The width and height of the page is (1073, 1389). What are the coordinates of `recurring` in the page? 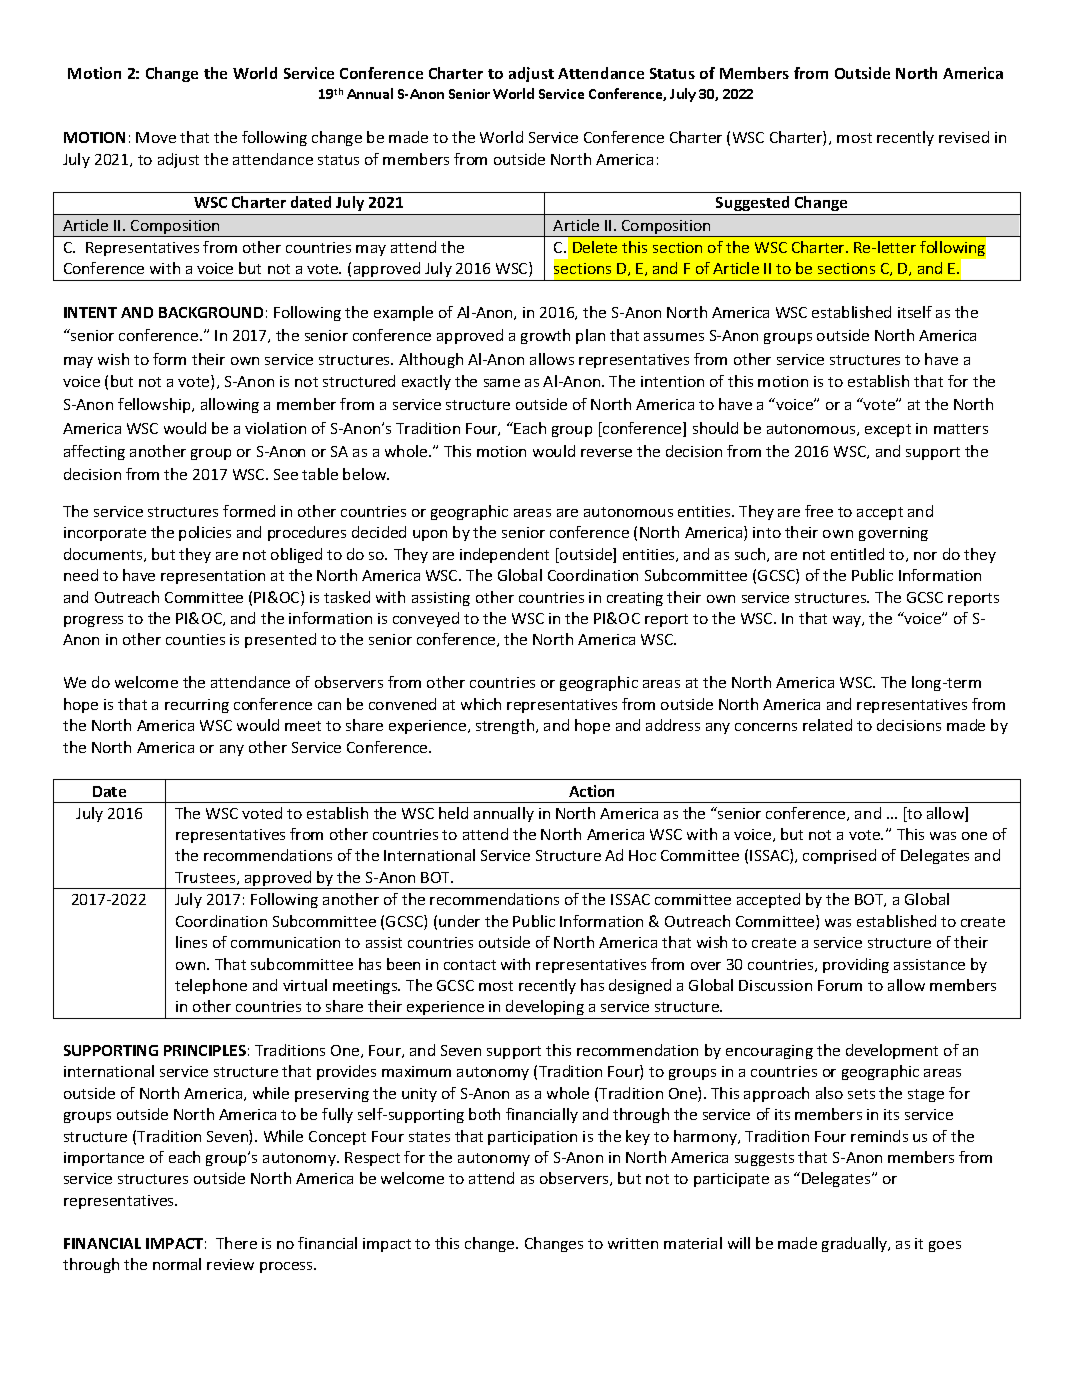 It's located at (197, 706).
